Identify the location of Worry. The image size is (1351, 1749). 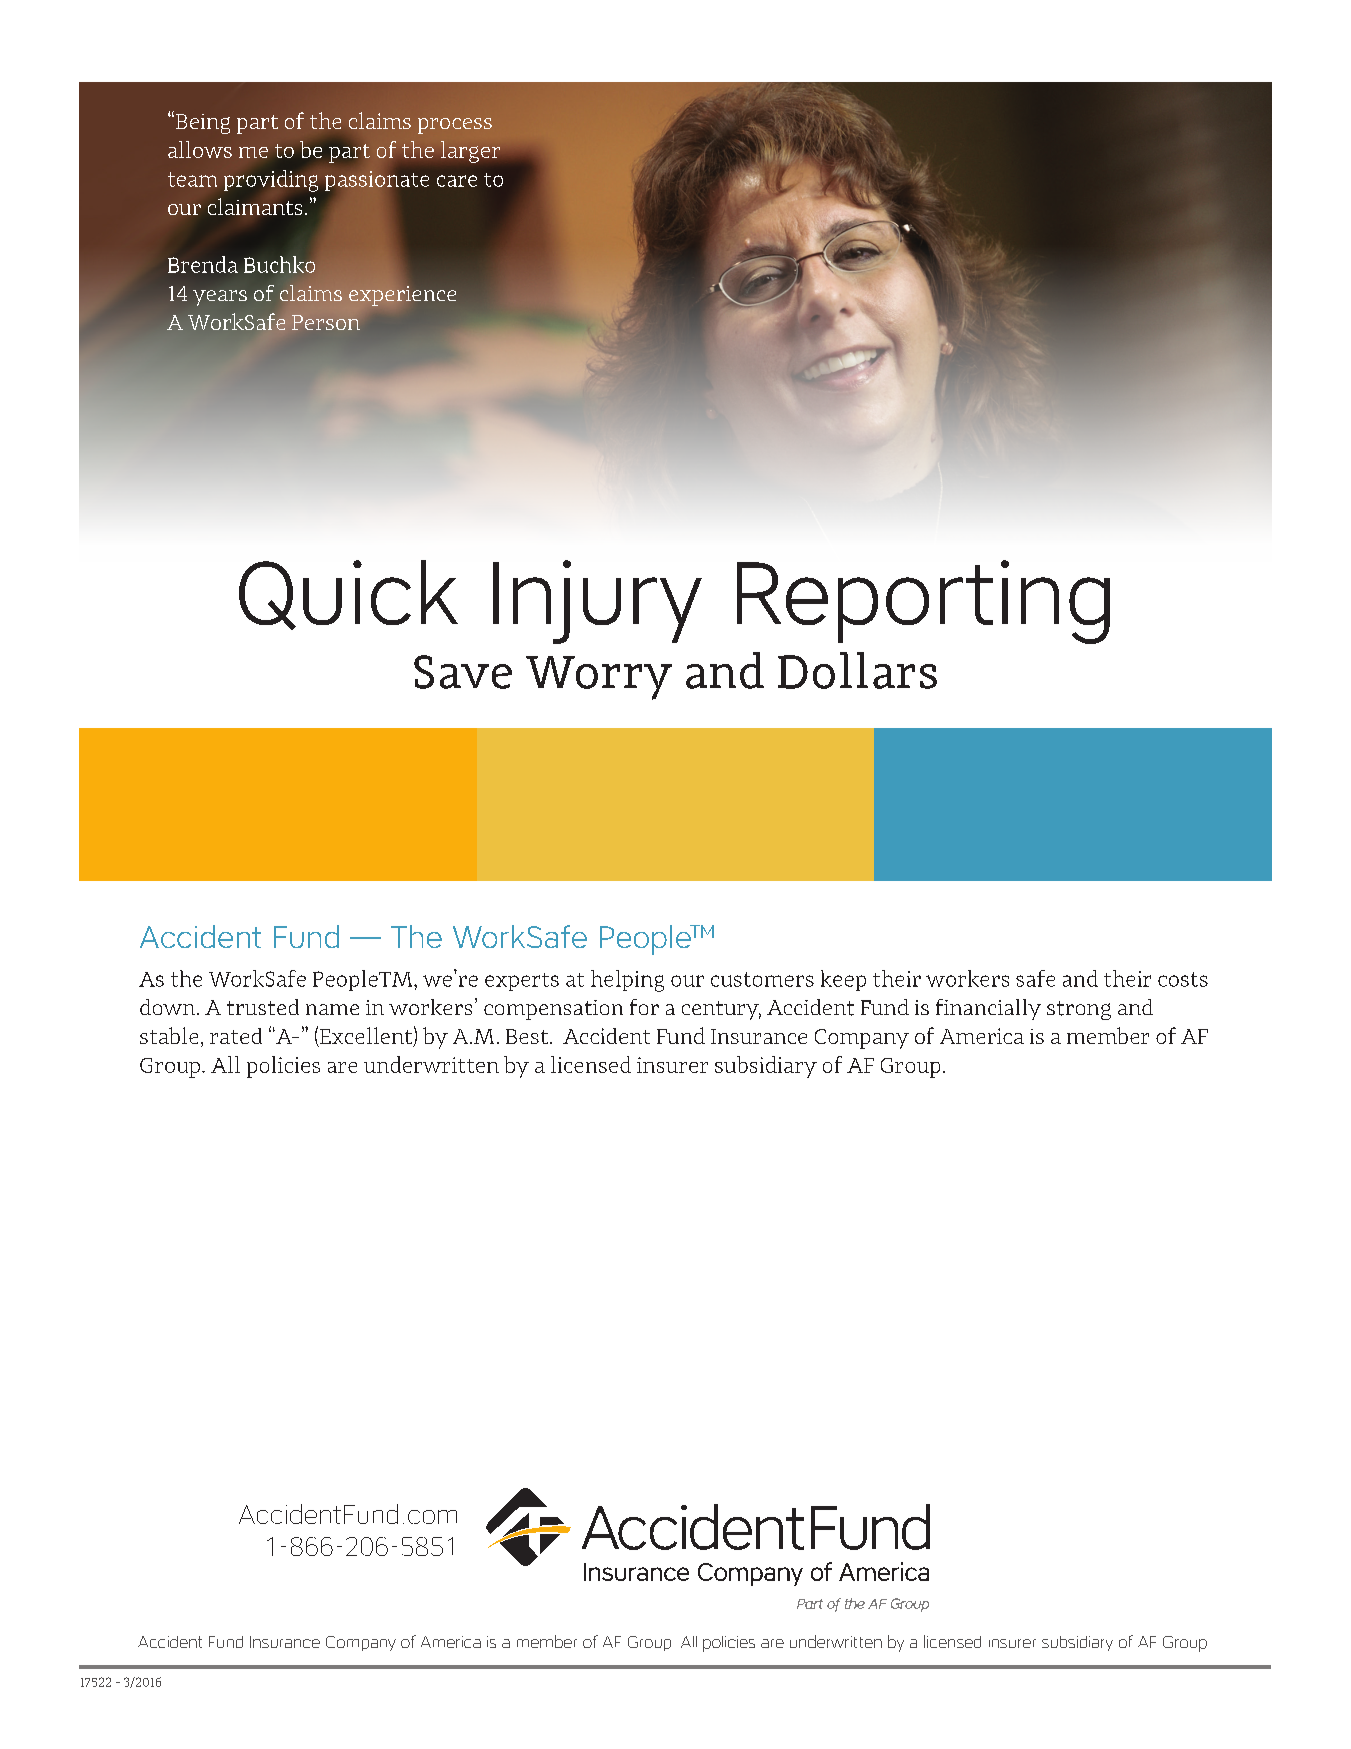
(599, 678).
